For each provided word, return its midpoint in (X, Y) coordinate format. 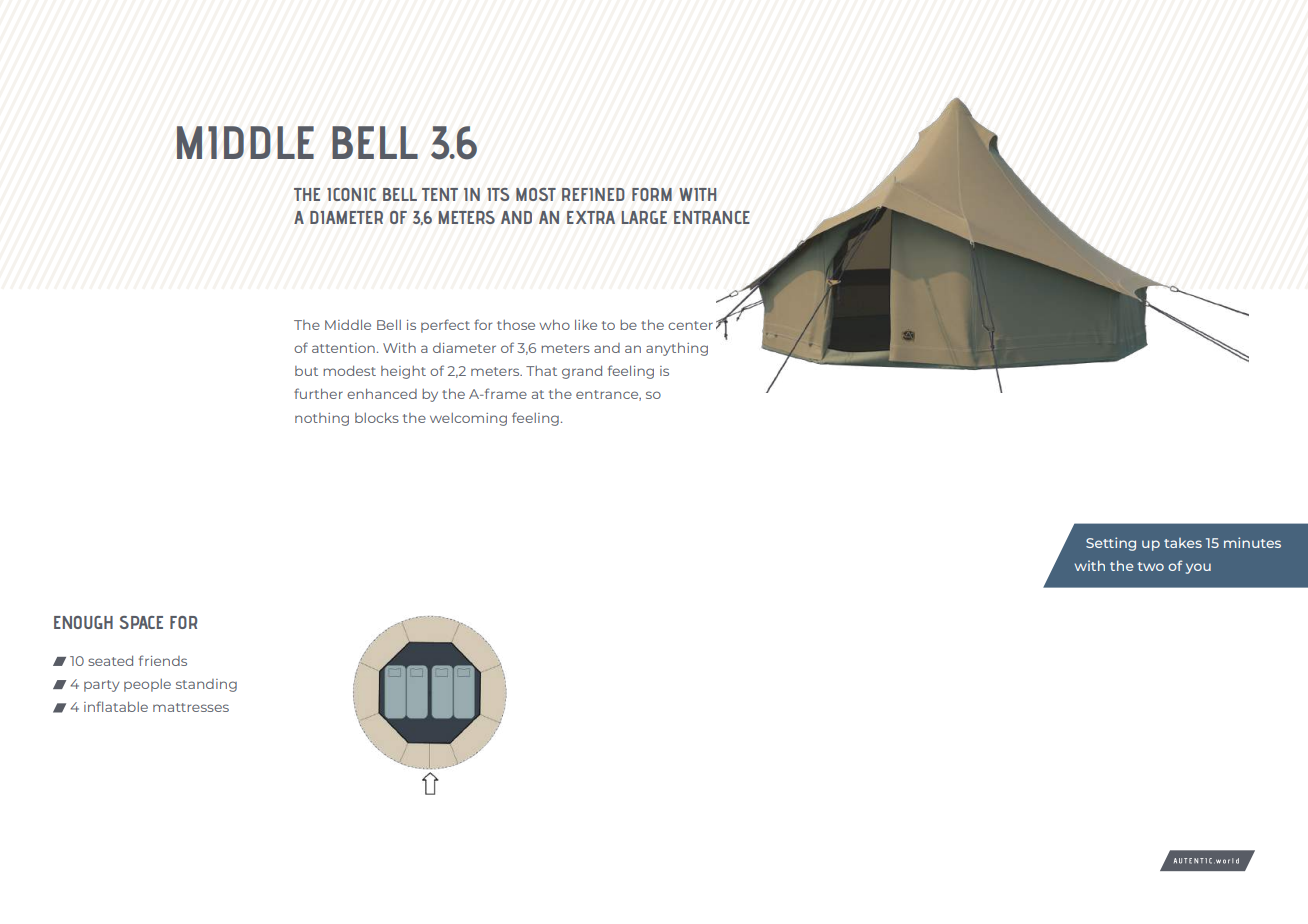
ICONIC (351, 194)
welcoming (468, 419)
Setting (1111, 544)
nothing (322, 419)
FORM (652, 194)
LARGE (644, 217)
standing (206, 685)
